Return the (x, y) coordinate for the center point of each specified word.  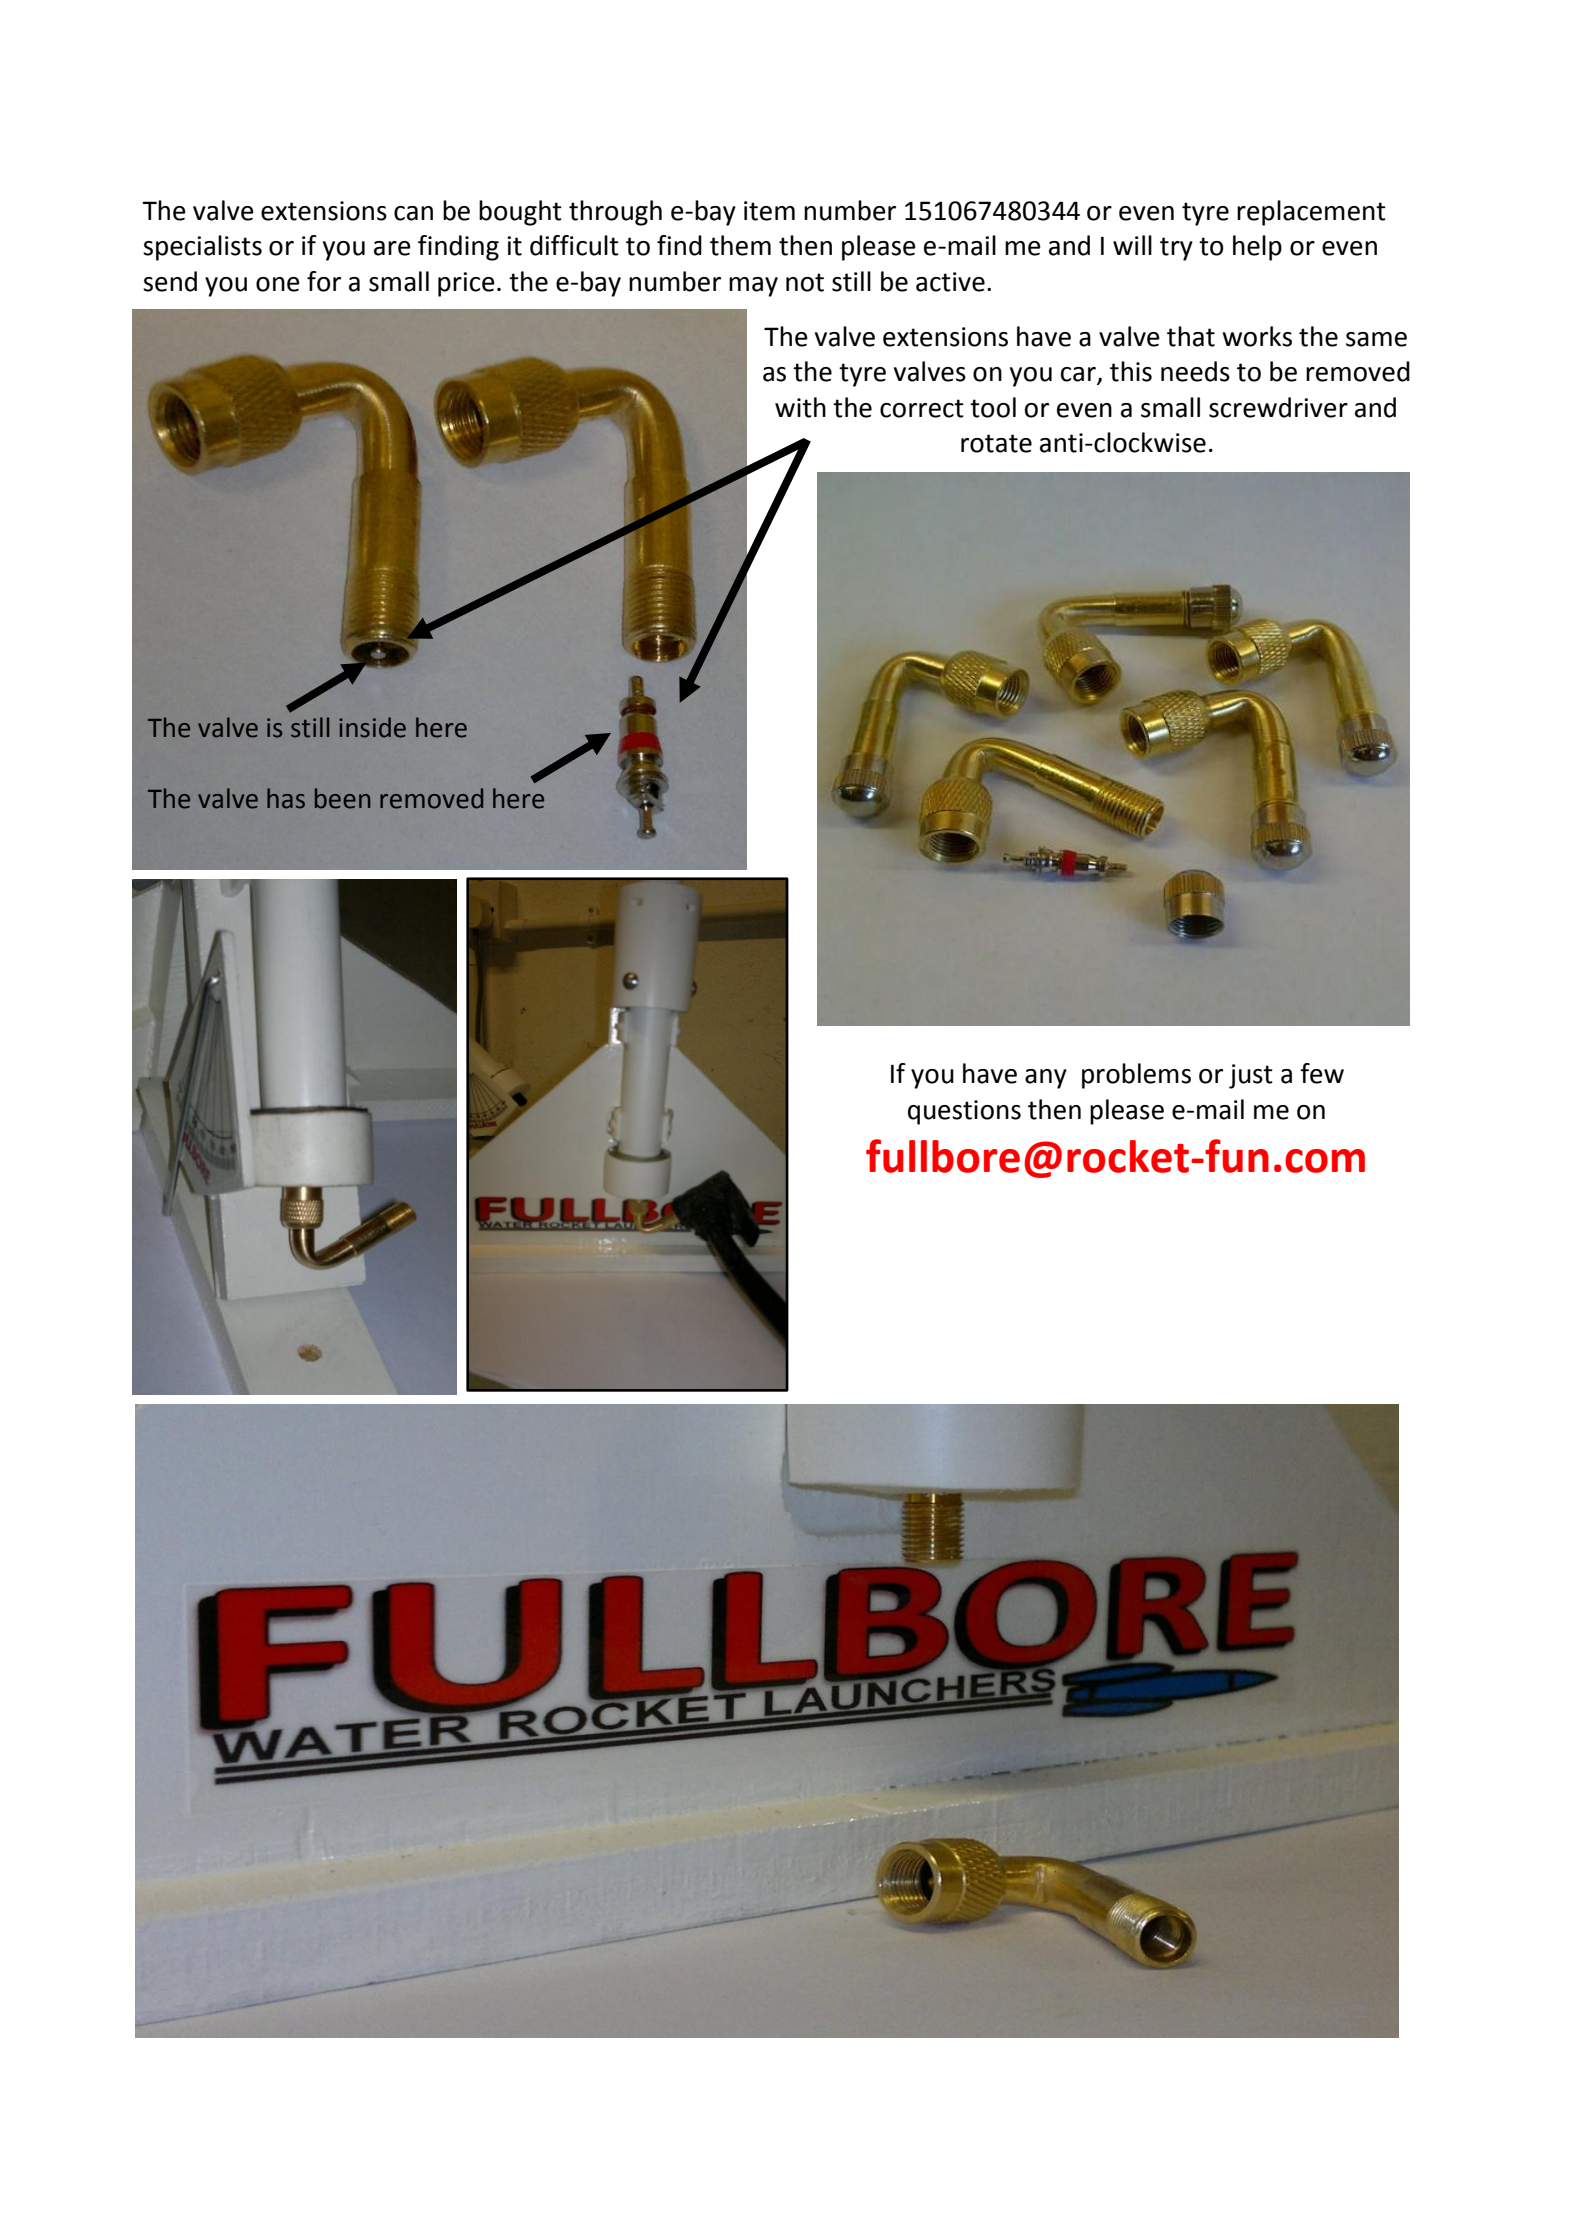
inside (372, 727)
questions (964, 1112)
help (1257, 248)
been (342, 798)
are (392, 248)
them (740, 245)
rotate (996, 443)
